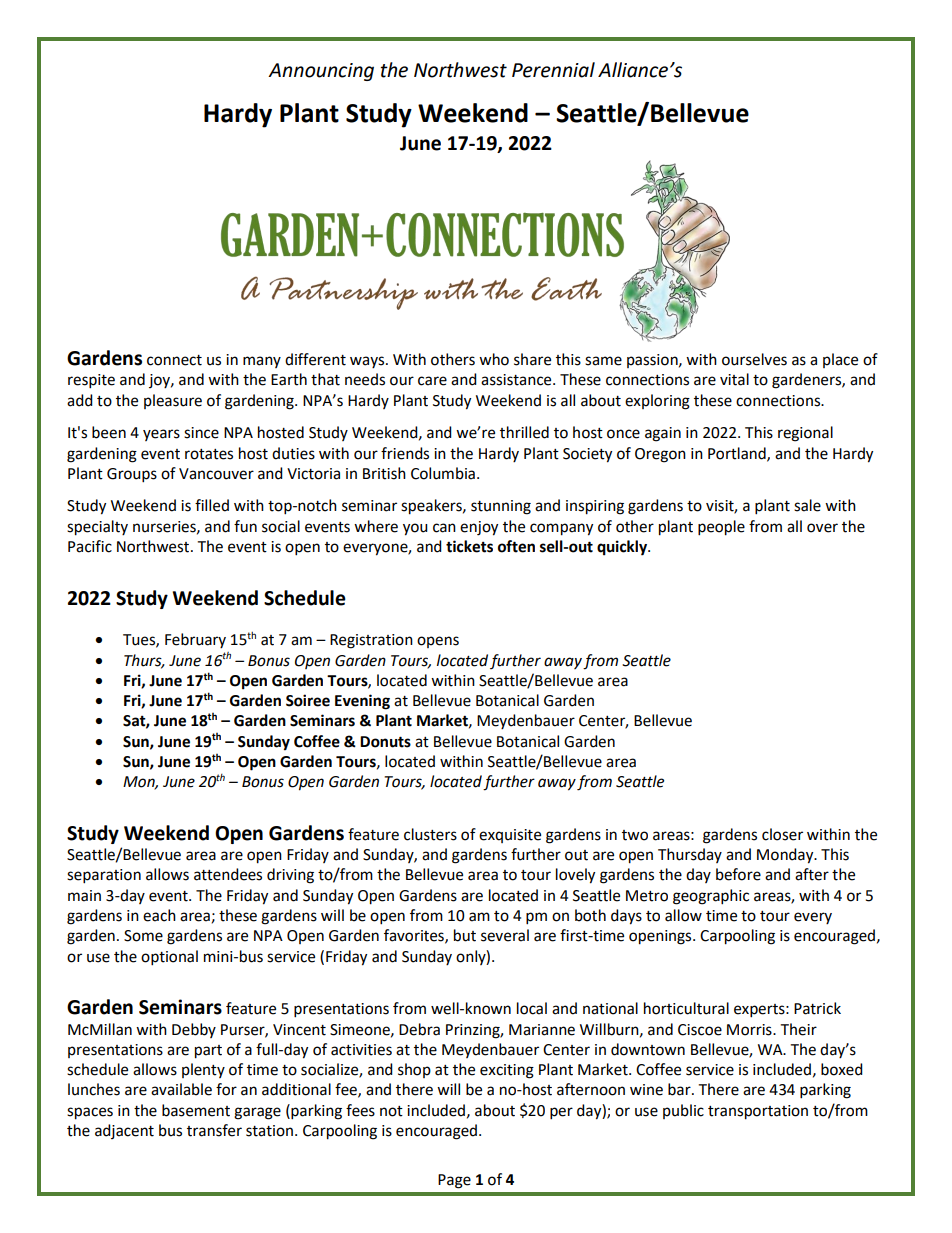  I want to click on transfer, so click(214, 1130).
